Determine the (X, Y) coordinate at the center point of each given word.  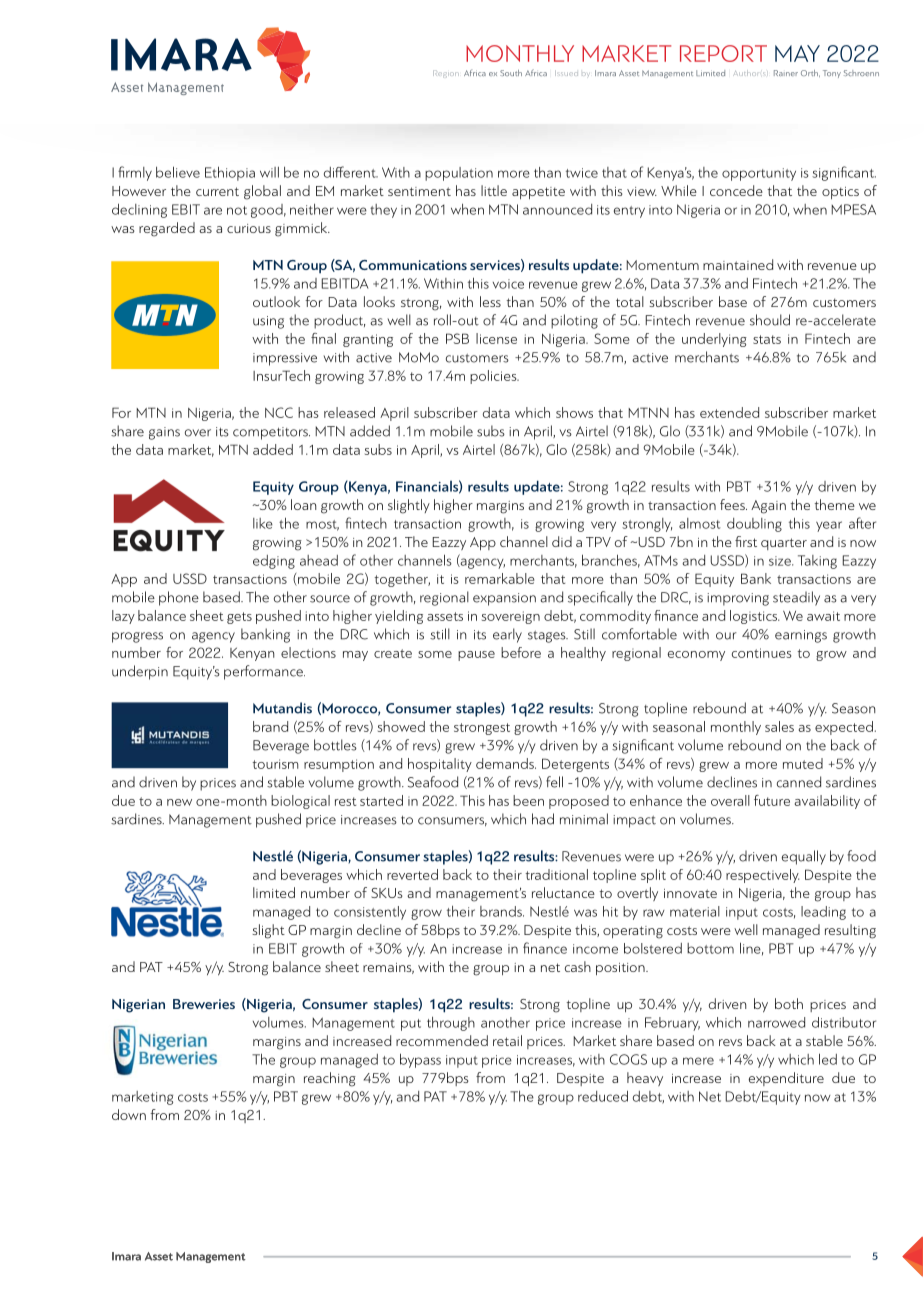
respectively (762, 876)
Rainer (786, 73)
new (179, 802)
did (562, 541)
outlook (276, 301)
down (129, 1114)
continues (762, 653)
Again (768, 507)
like (263, 523)
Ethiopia (230, 173)
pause (476, 656)
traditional (556, 874)
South (511, 73)
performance (264, 672)
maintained (738, 264)
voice (508, 284)
